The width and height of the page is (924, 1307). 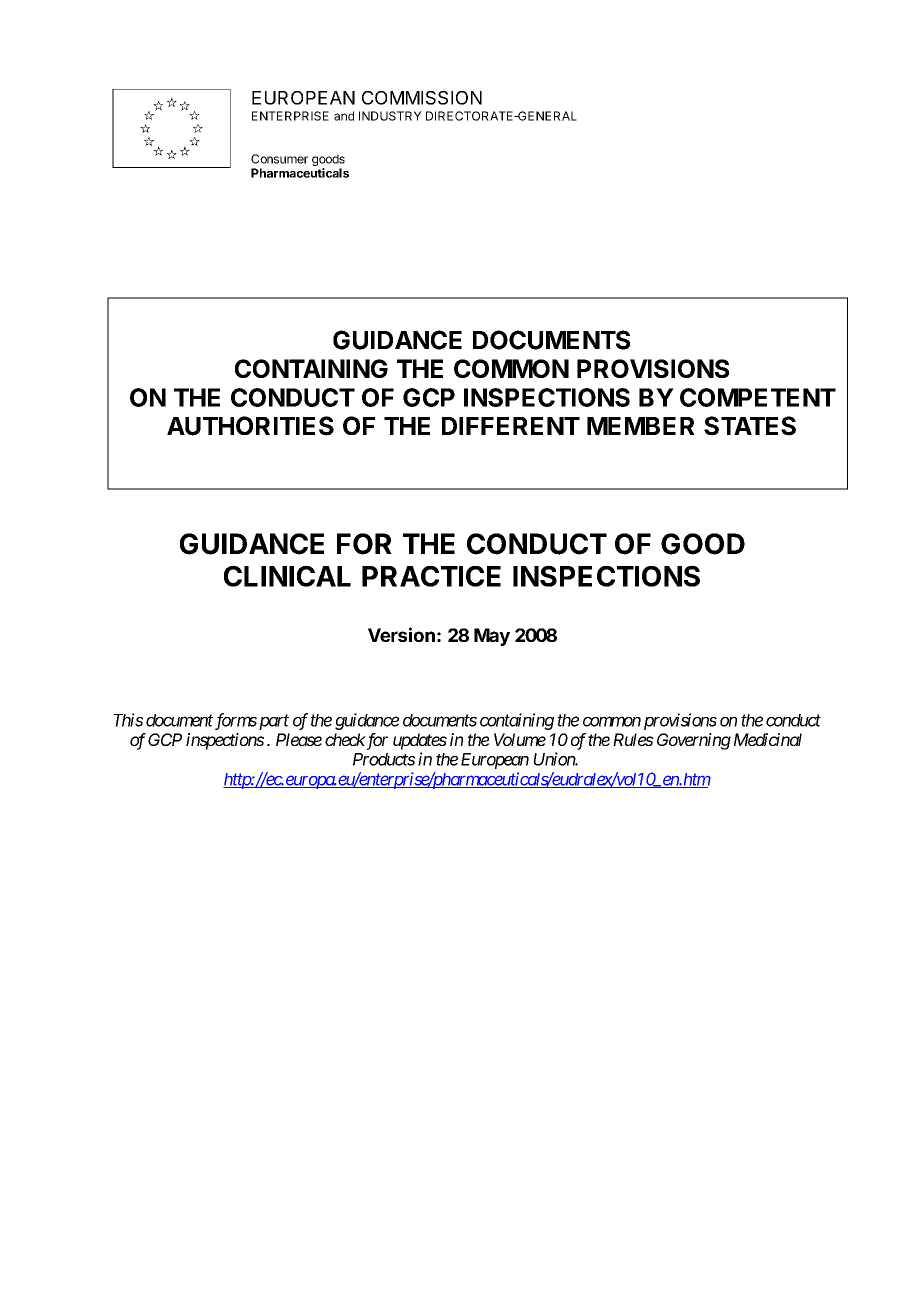 What do you see at coordinates (758, 397) in the page?
I see `COMPETENT` at bounding box center [758, 397].
